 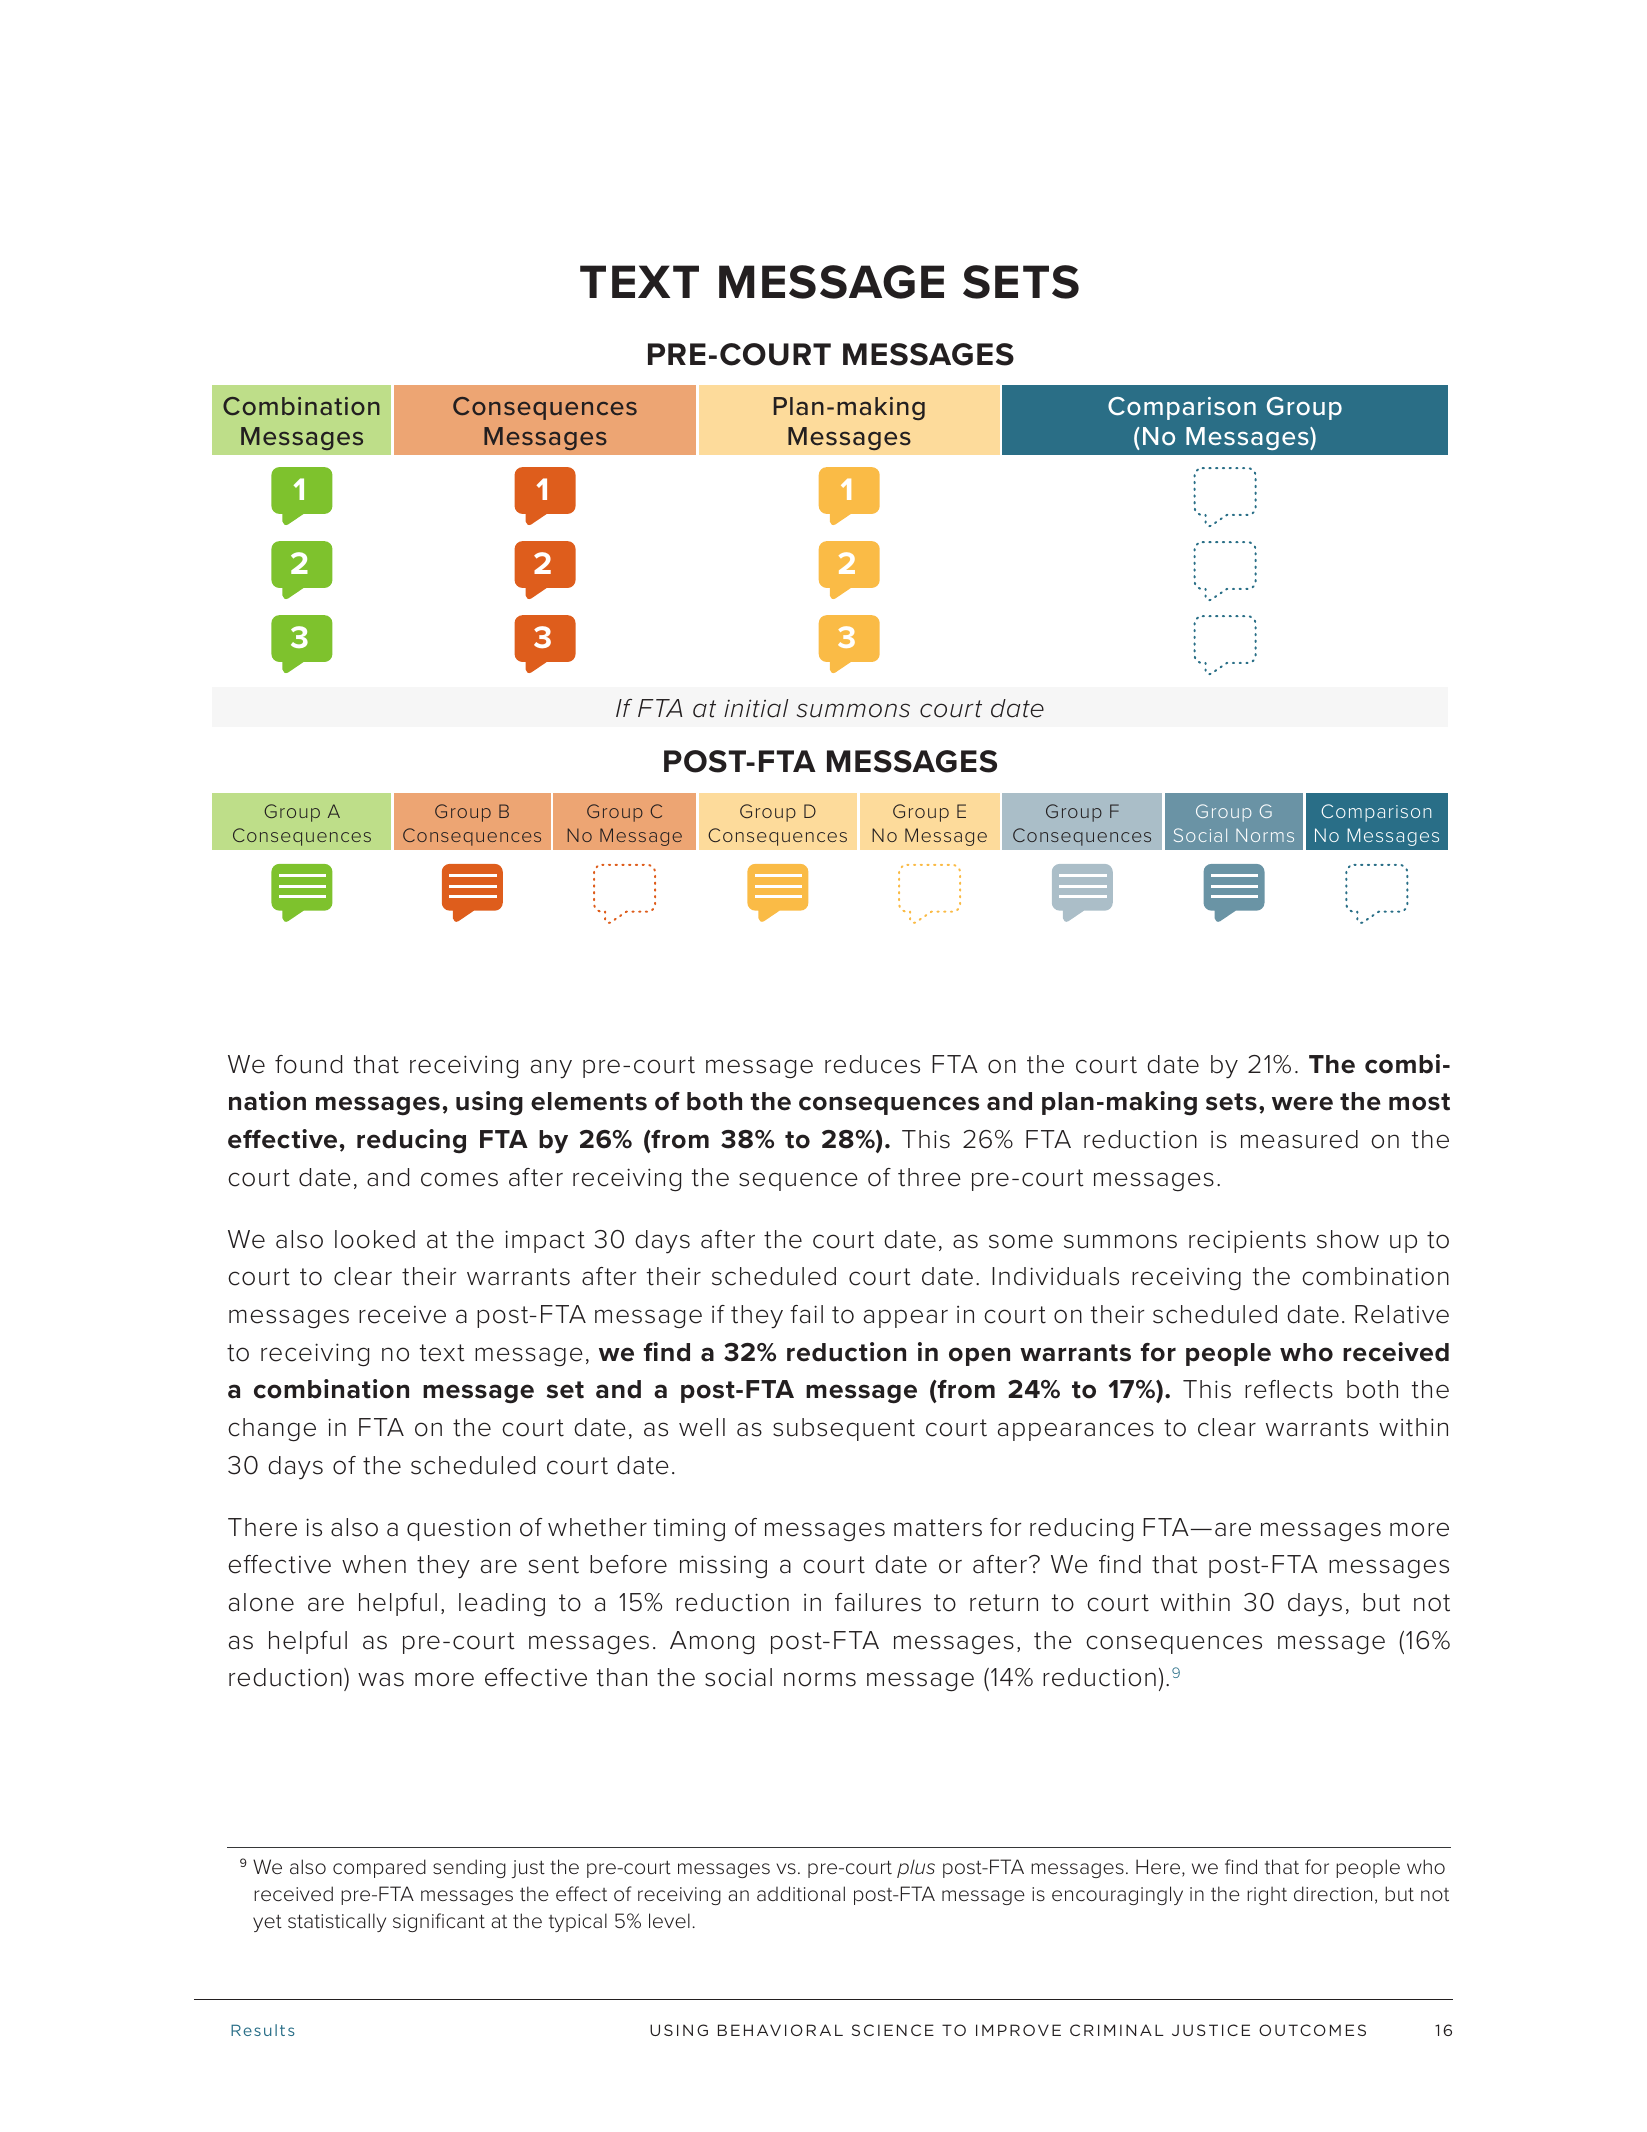 I want to click on when, so click(x=374, y=1564).
